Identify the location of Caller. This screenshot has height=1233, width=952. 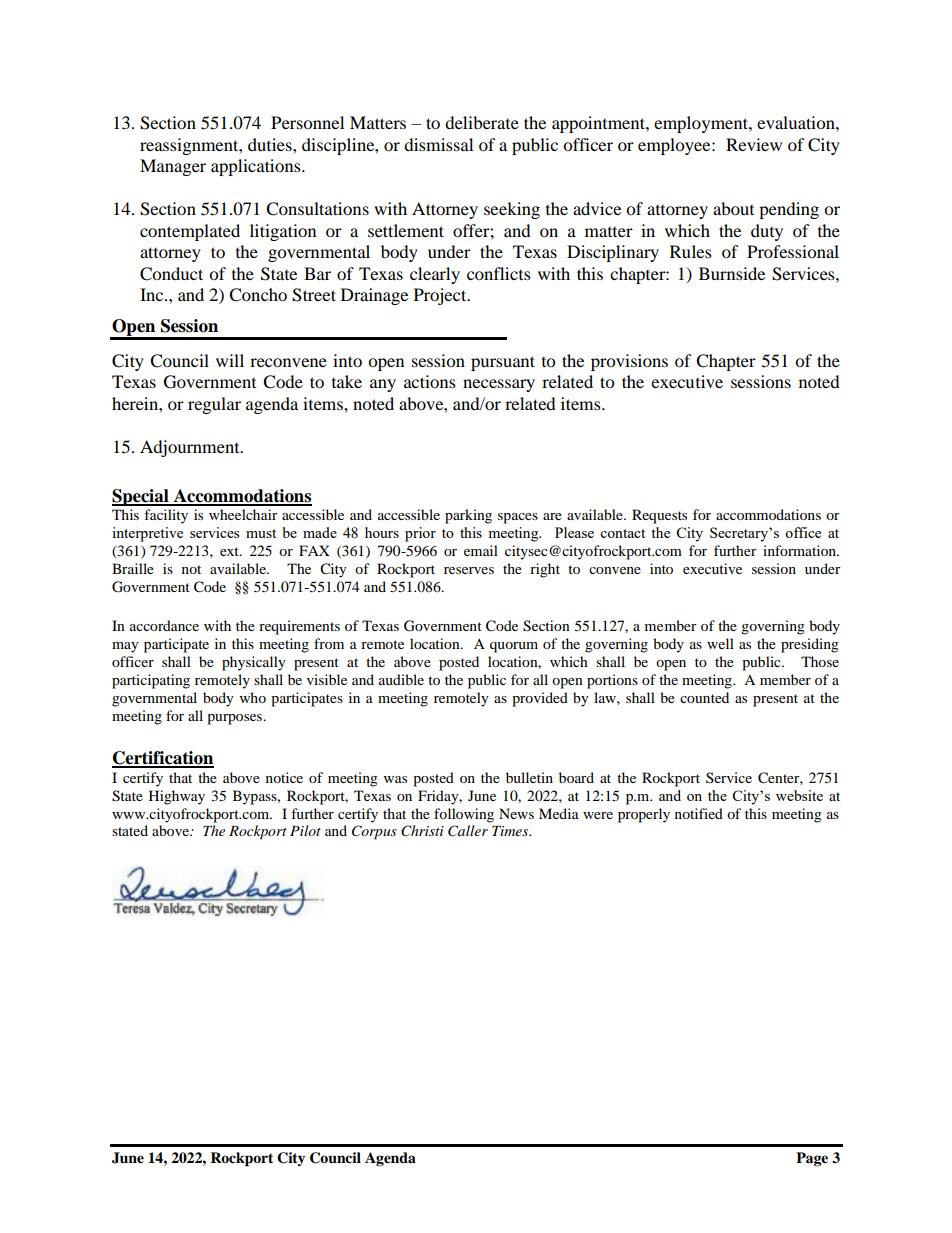
(468, 831).
